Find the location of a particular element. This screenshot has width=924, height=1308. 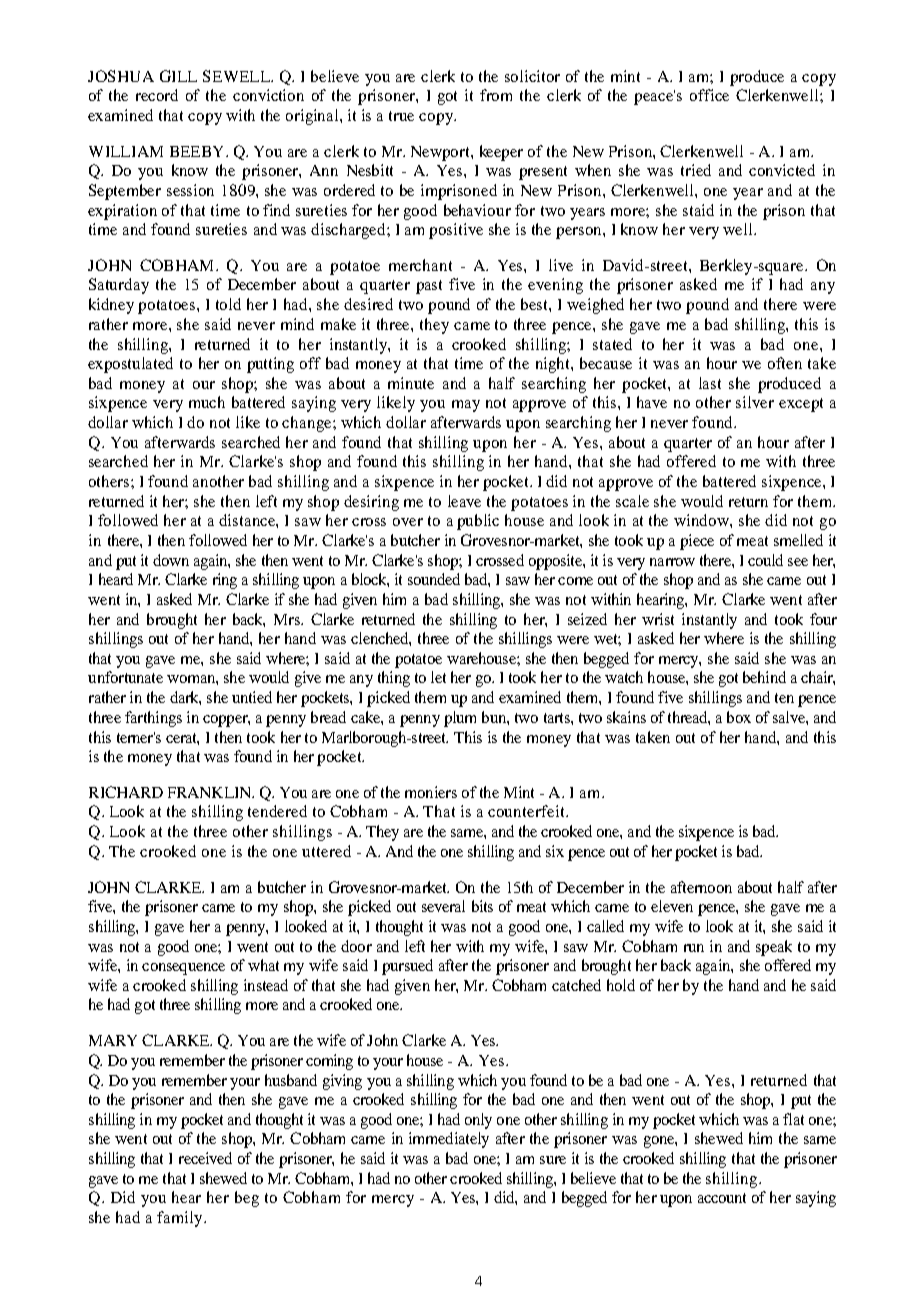

keeper is located at coordinates (501, 153).
